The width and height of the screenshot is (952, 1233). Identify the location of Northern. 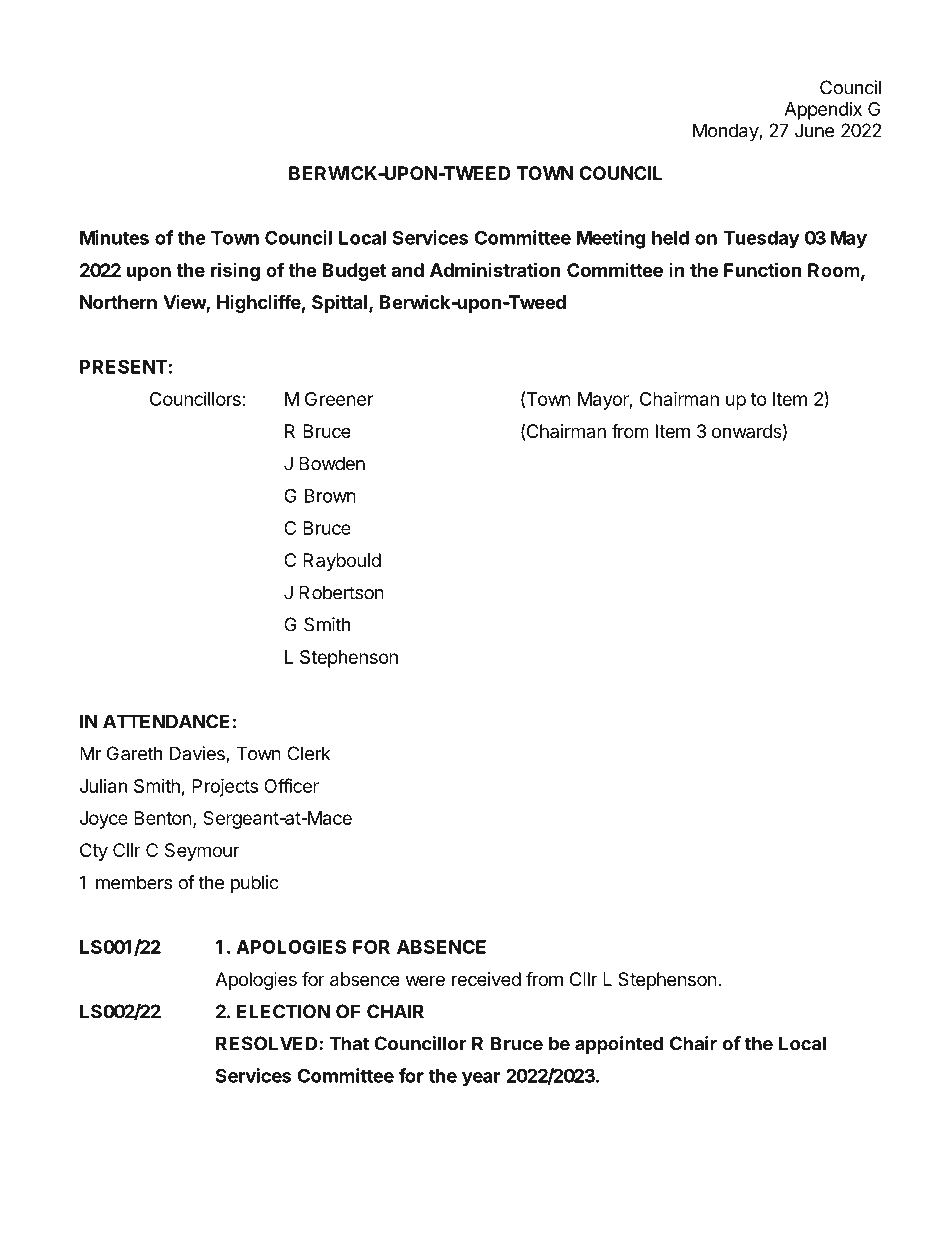
(118, 302).
